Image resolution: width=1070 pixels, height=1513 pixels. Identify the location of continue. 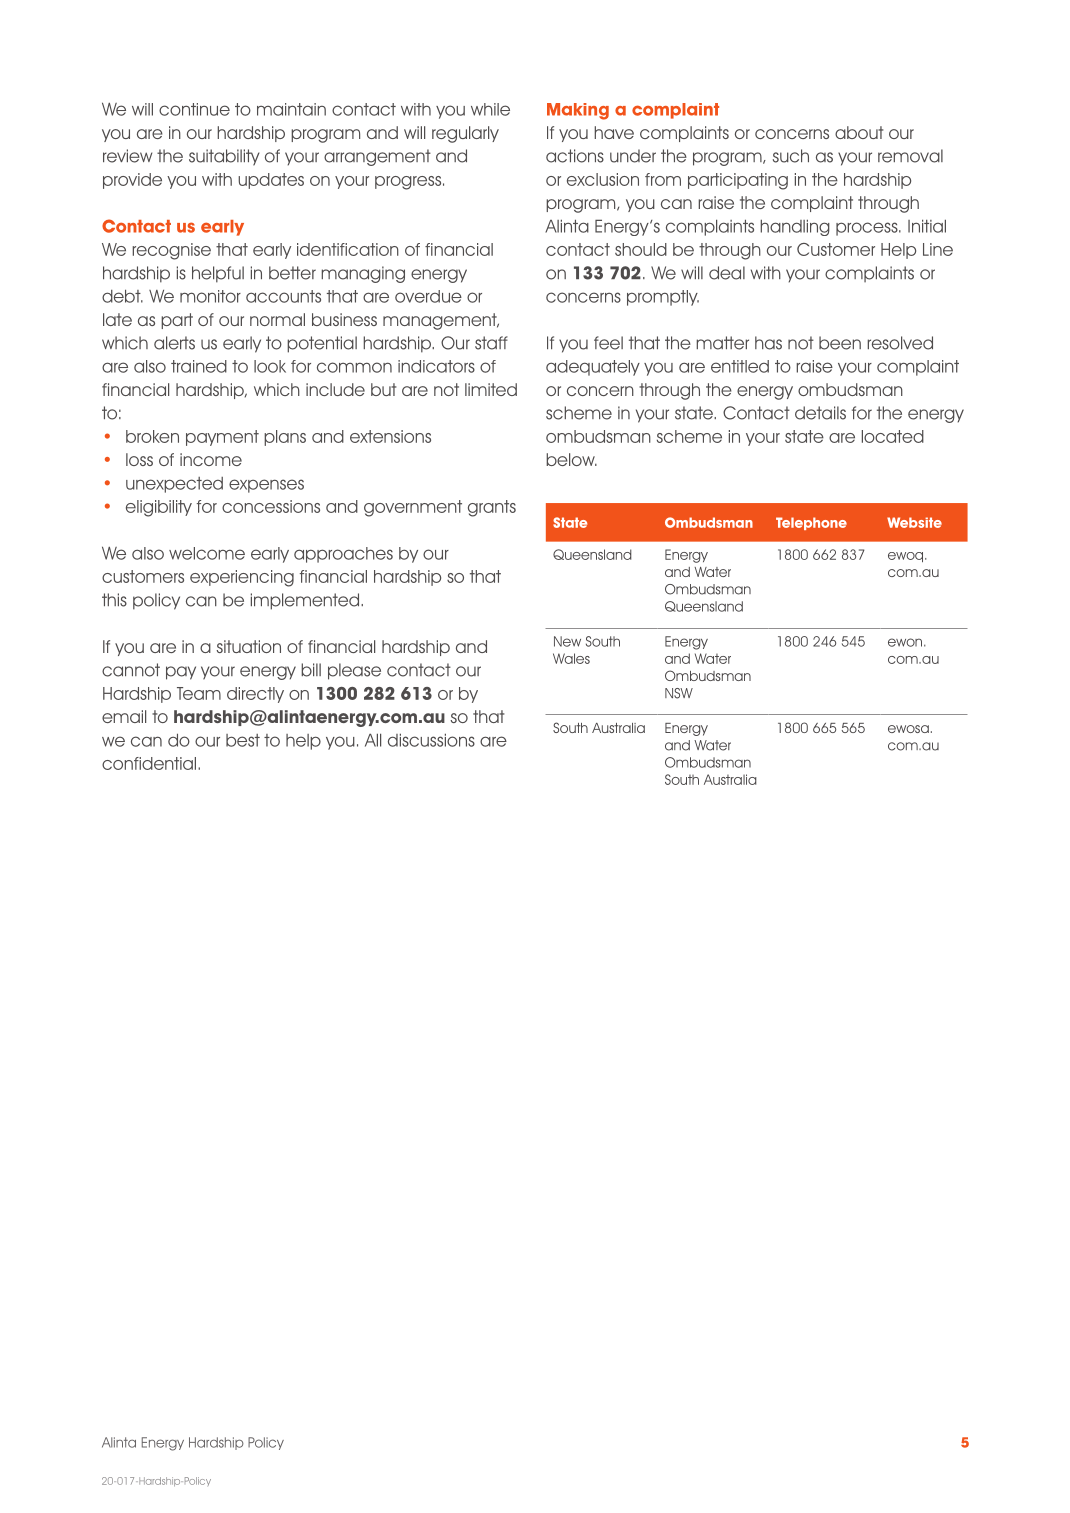
(194, 109).
